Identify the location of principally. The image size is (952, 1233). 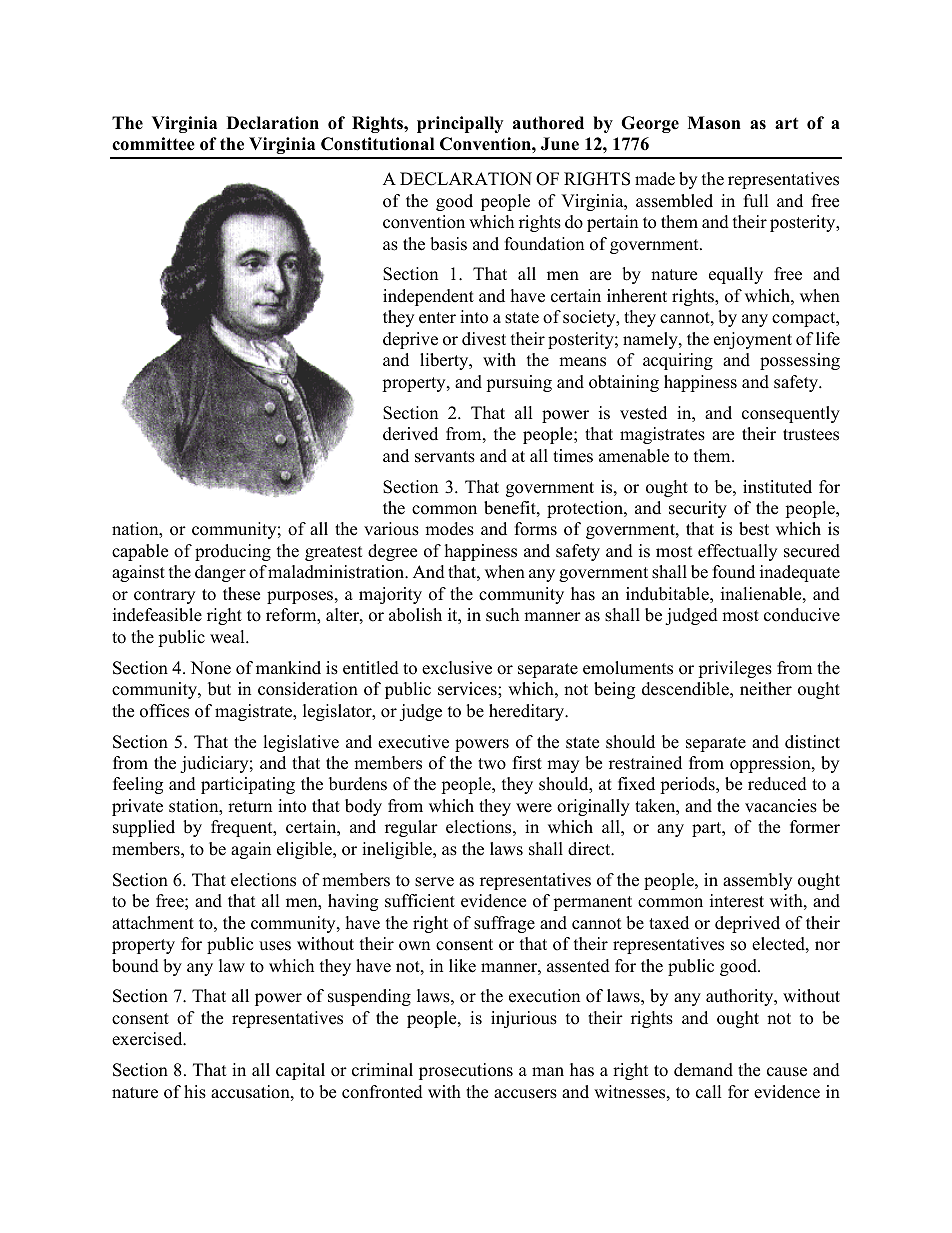
(460, 124).
